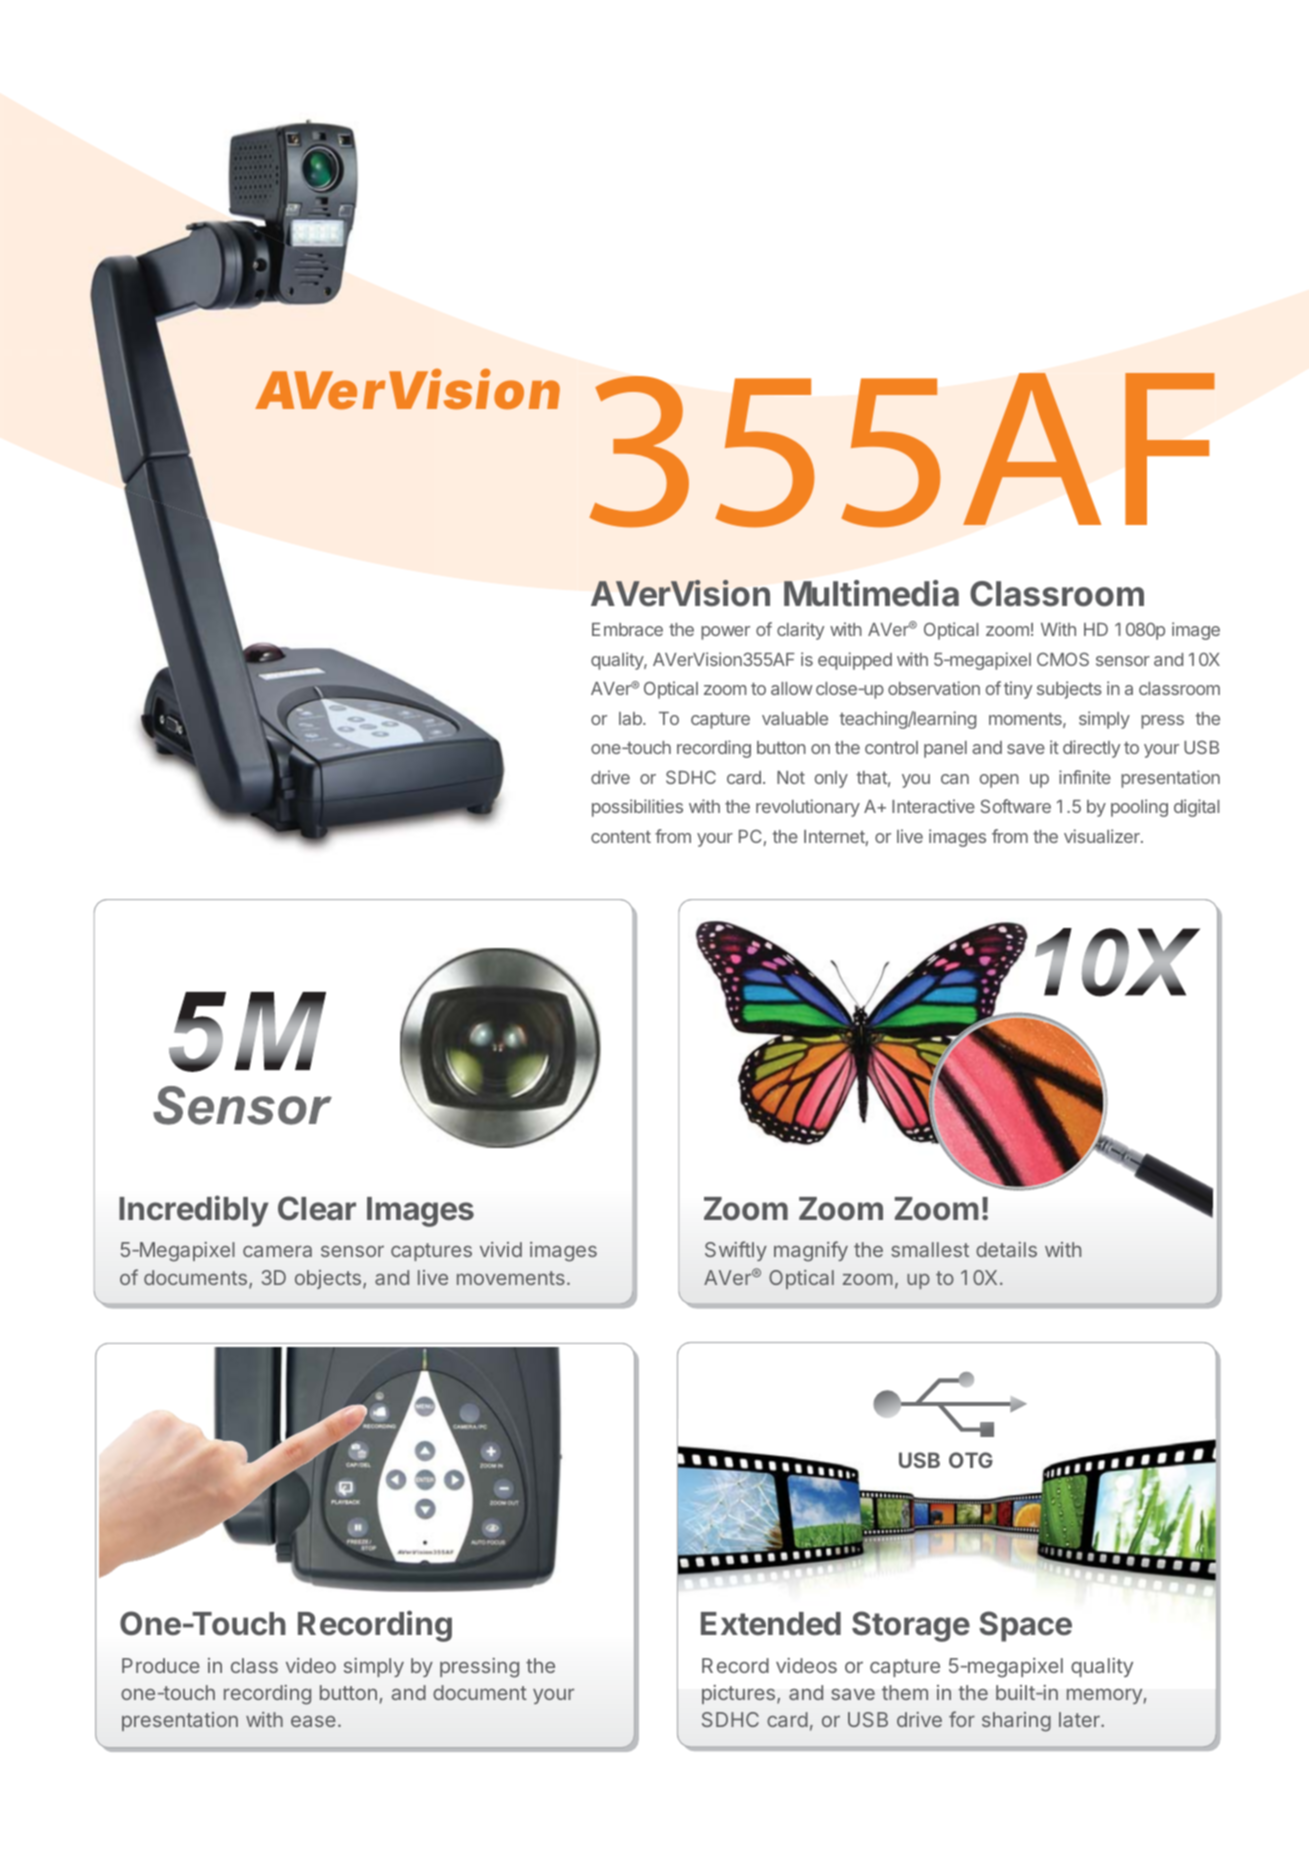 Image resolution: width=1309 pixels, height=1851 pixels. What do you see at coordinates (1016, 806) in the image?
I see `Software` at bounding box center [1016, 806].
